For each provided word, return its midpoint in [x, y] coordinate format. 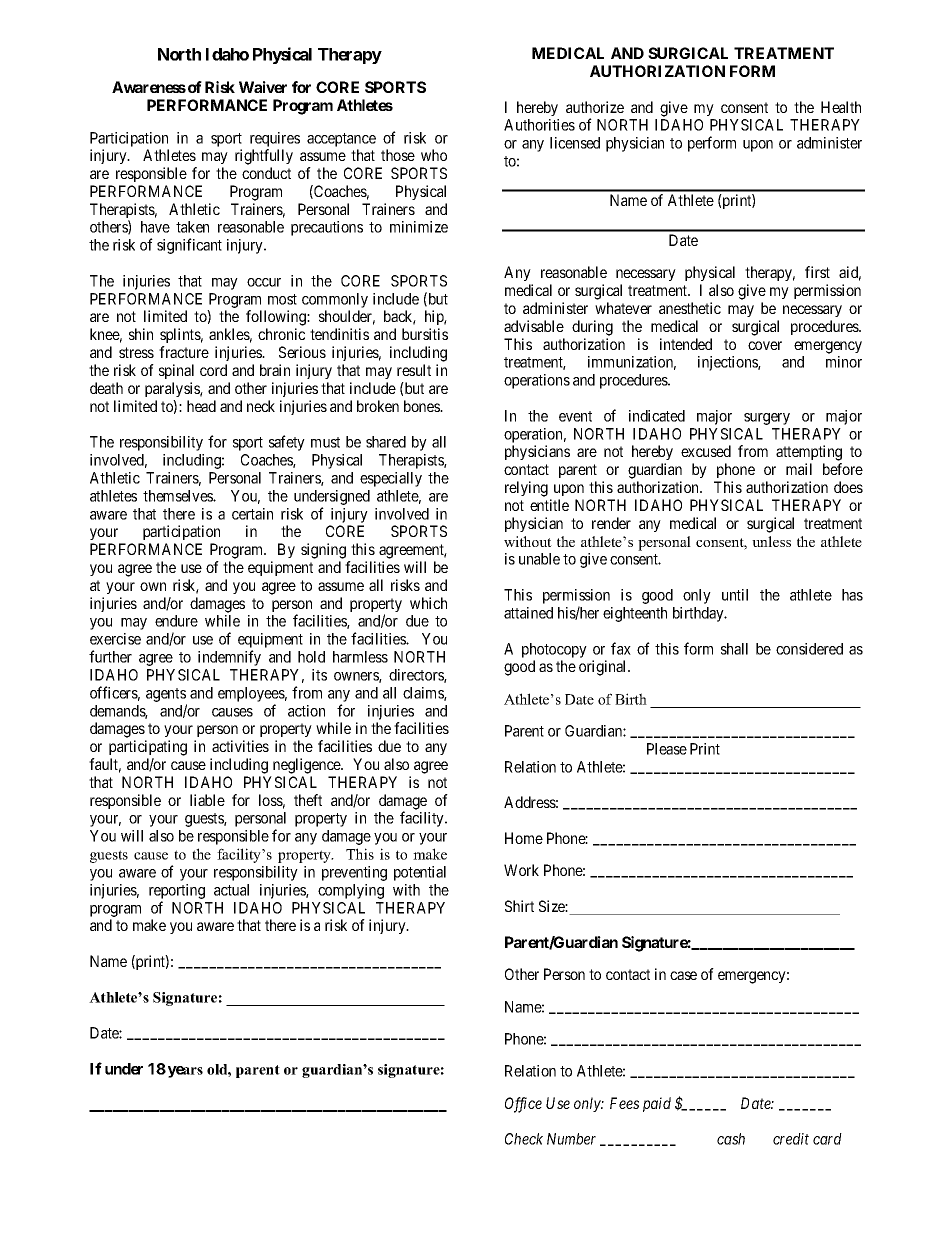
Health [841, 107]
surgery [767, 419]
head [201, 406]
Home [524, 838]
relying [526, 489]
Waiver [263, 87]
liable [207, 800]
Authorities [539, 125]
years [185, 1072]
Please [667, 749]
